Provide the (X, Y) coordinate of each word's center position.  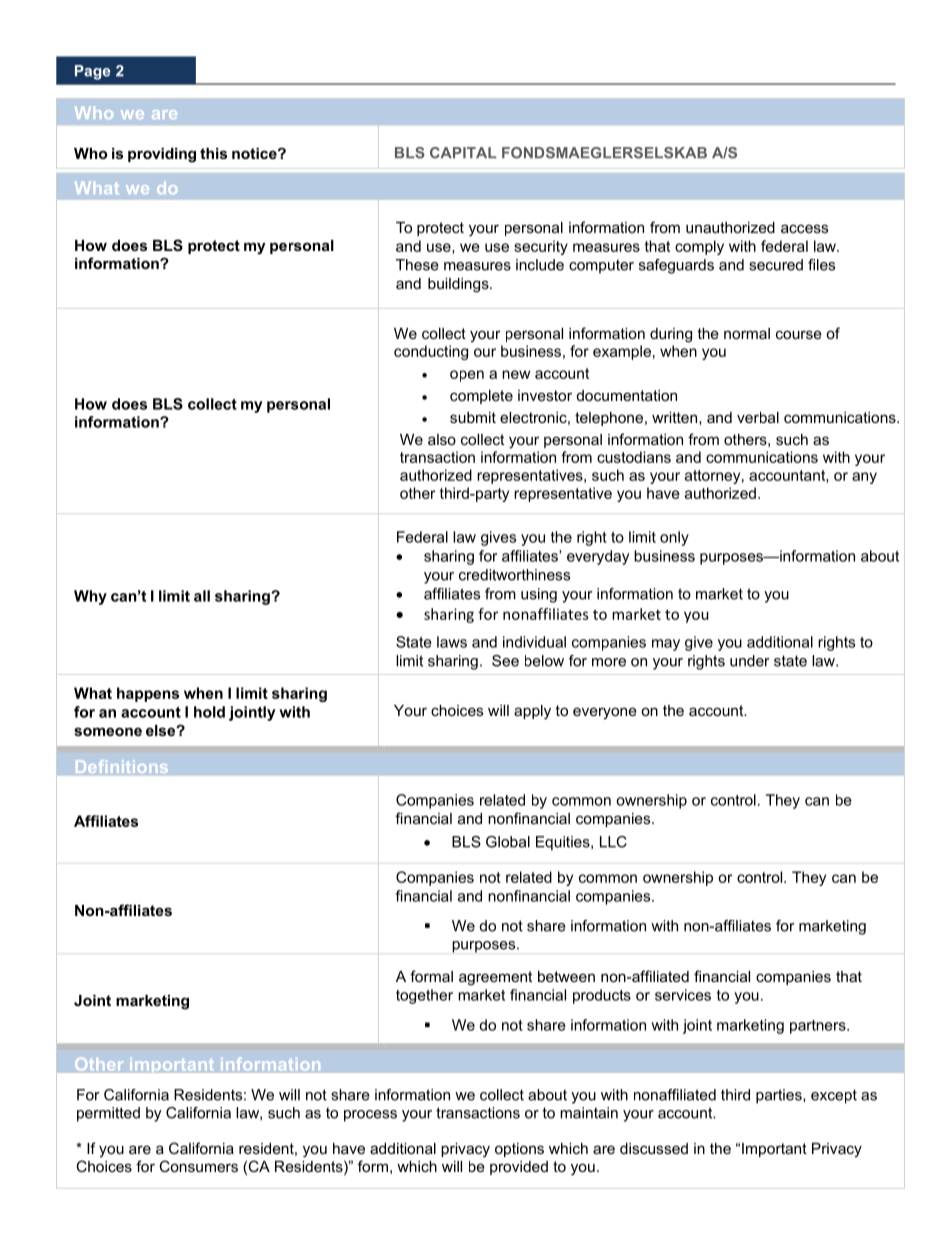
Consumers (198, 1166)
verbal (758, 417)
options (519, 1150)
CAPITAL (463, 153)
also (442, 439)
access (804, 228)
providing (162, 155)
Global (508, 842)
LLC (613, 842)
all (202, 596)
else (162, 730)
